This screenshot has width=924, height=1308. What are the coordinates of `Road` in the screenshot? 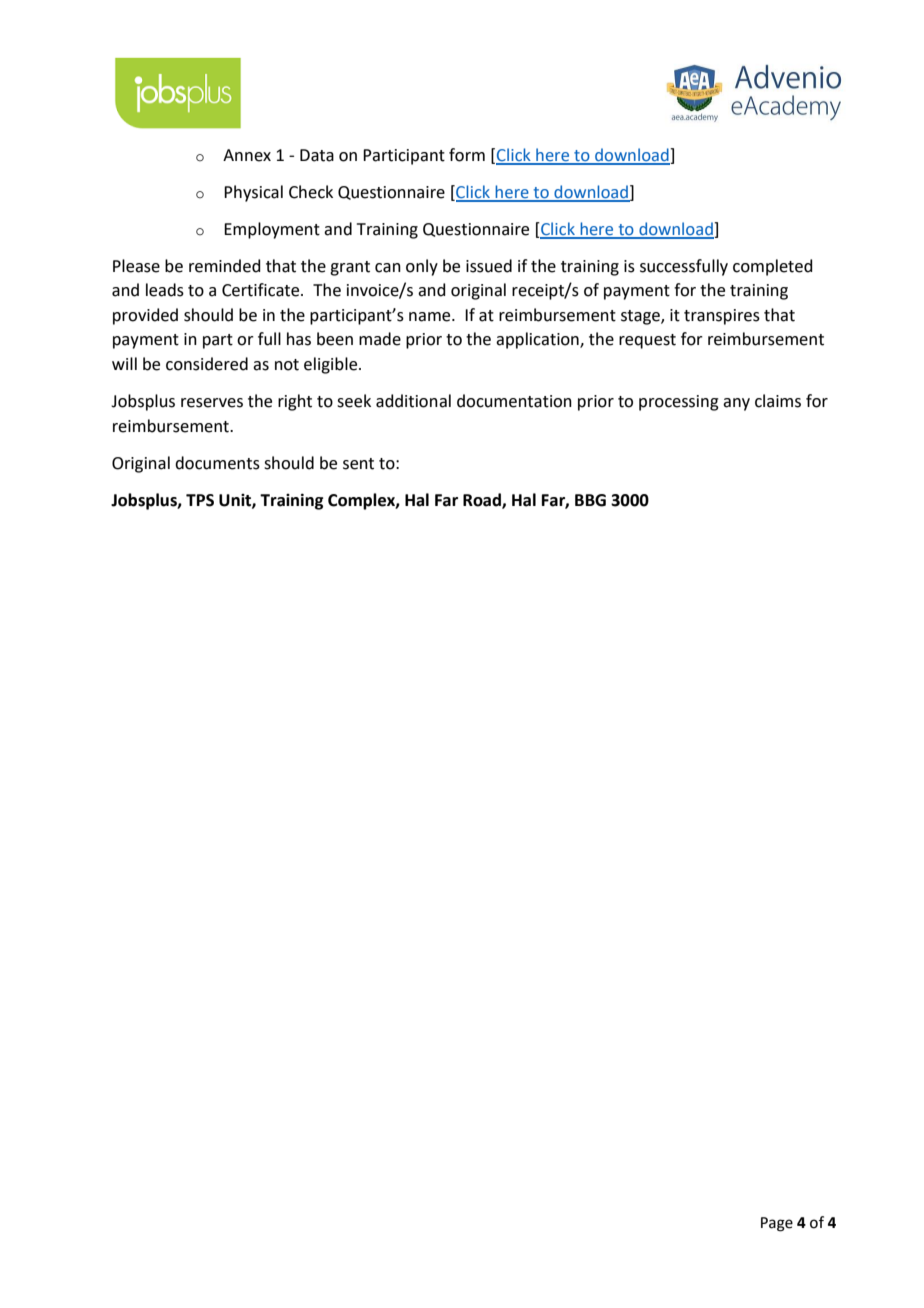 It's located at (483, 500).
